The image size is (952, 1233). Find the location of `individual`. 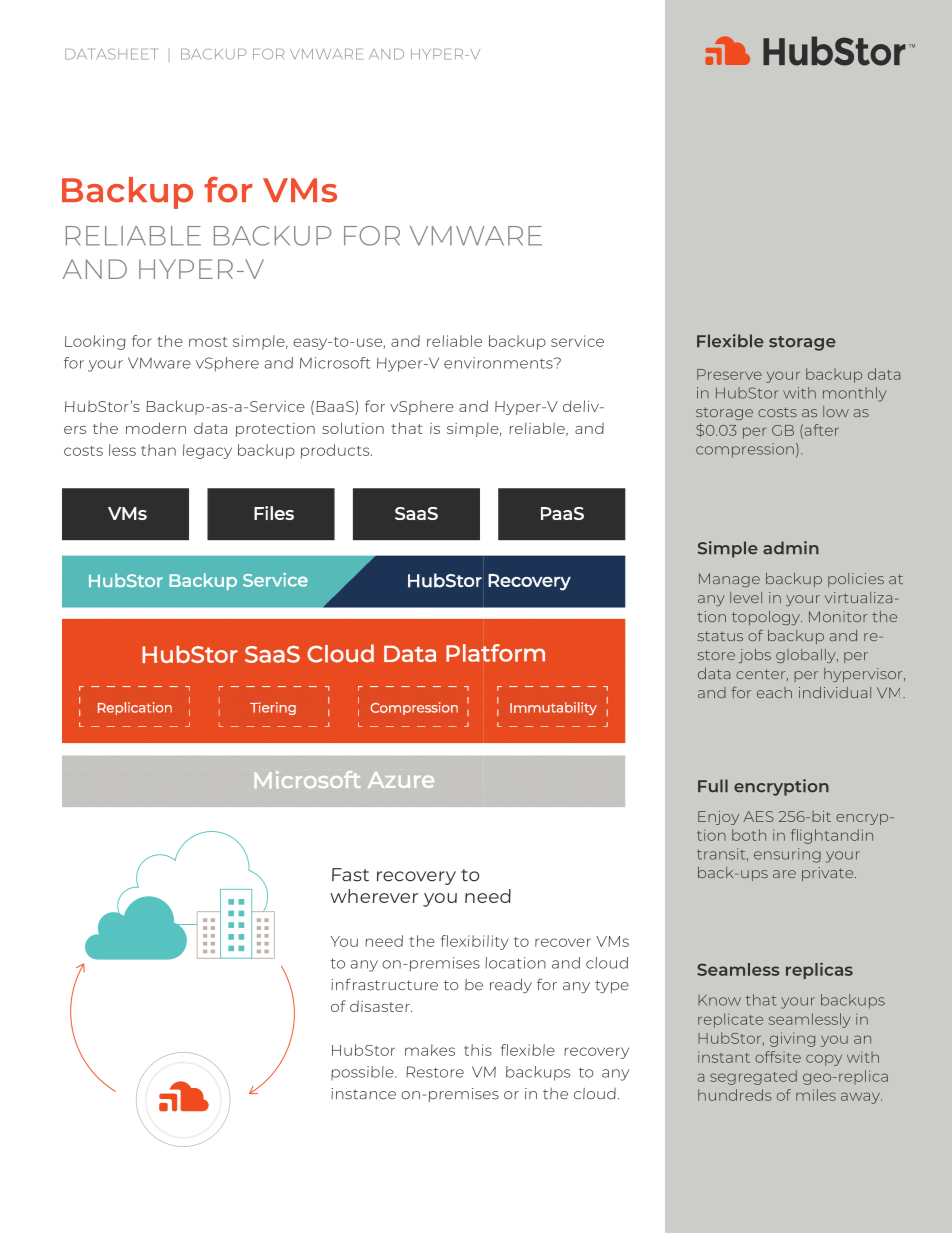

individual is located at coordinates (835, 692).
